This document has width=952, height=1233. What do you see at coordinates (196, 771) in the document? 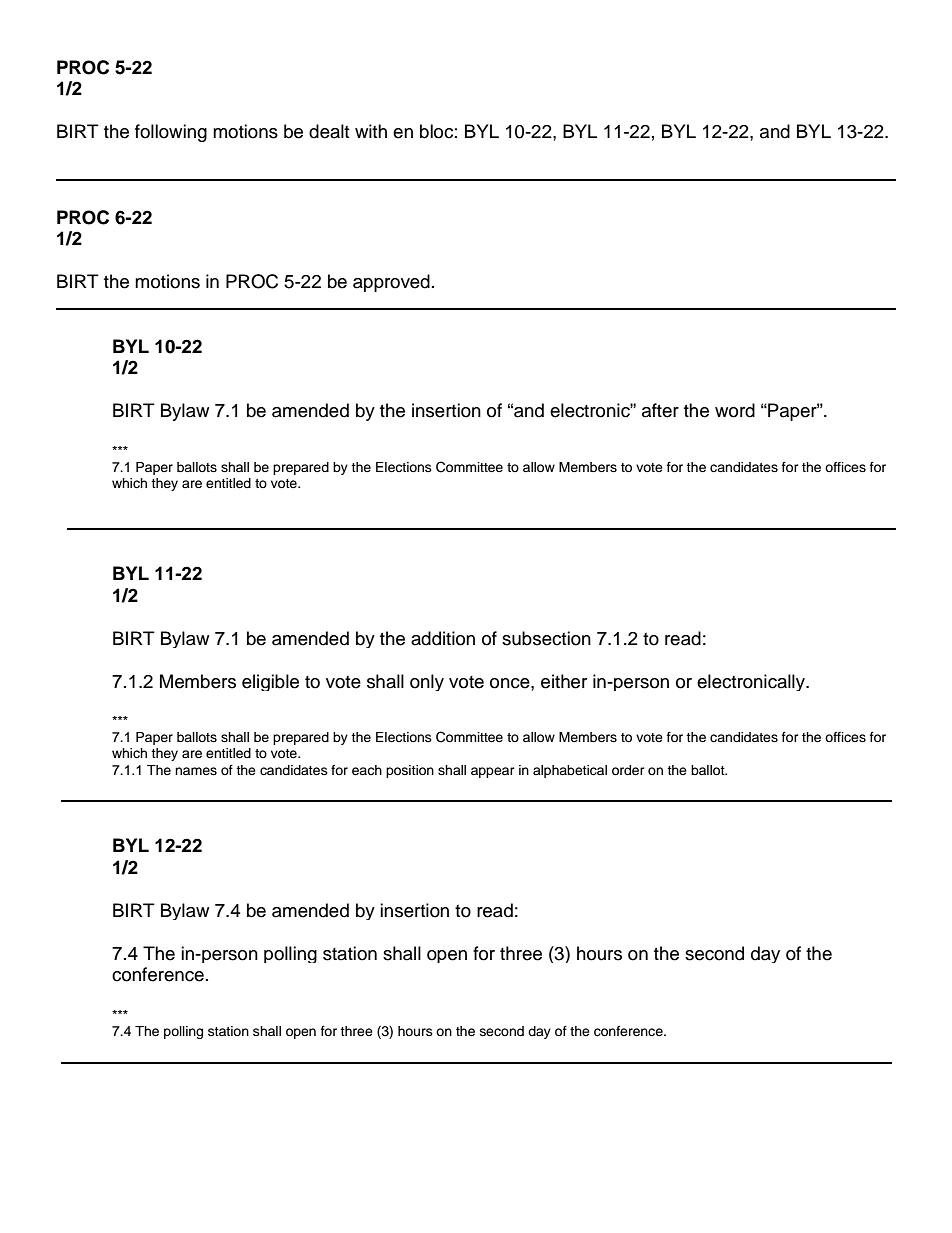
I see `names` at bounding box center [196, 771].
